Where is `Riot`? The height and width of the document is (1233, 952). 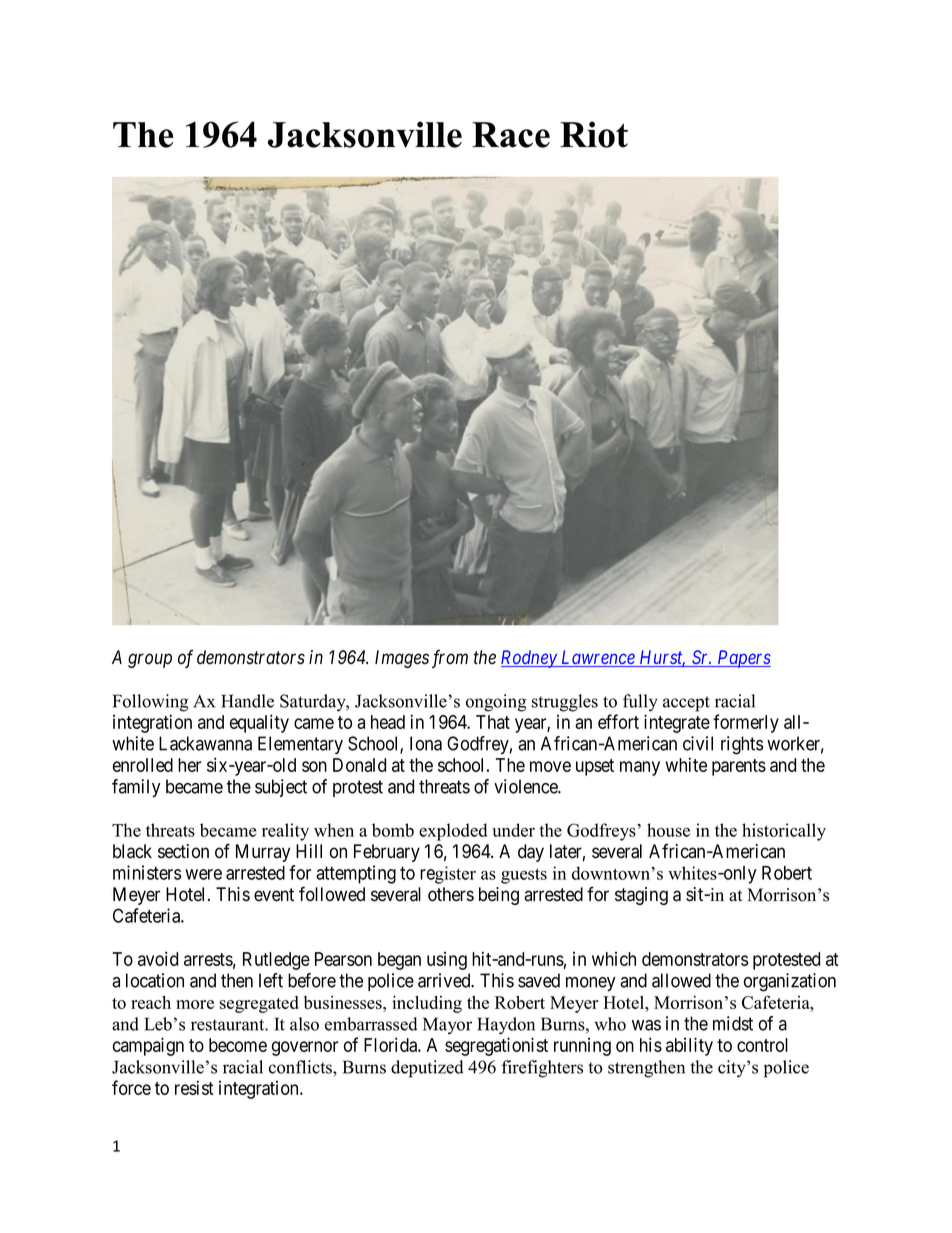 Riot is located at coordinates (594, 134).
